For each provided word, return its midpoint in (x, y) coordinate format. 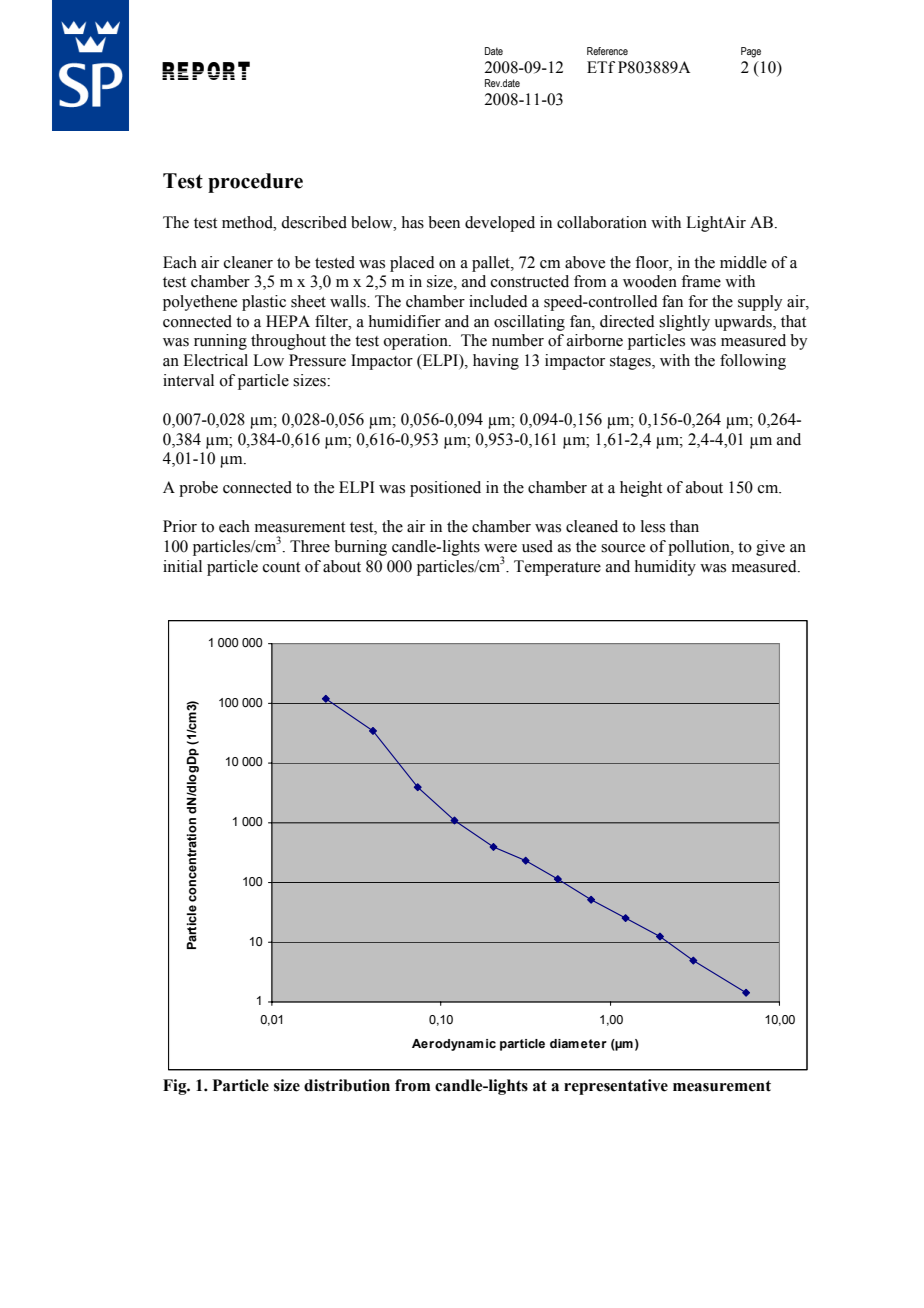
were (500, 548)
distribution (347, 1085)
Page (751, 52)
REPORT (206, 70)
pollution (700, 548)
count (281, 567)
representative (616, 1087)
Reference (607, 51)
